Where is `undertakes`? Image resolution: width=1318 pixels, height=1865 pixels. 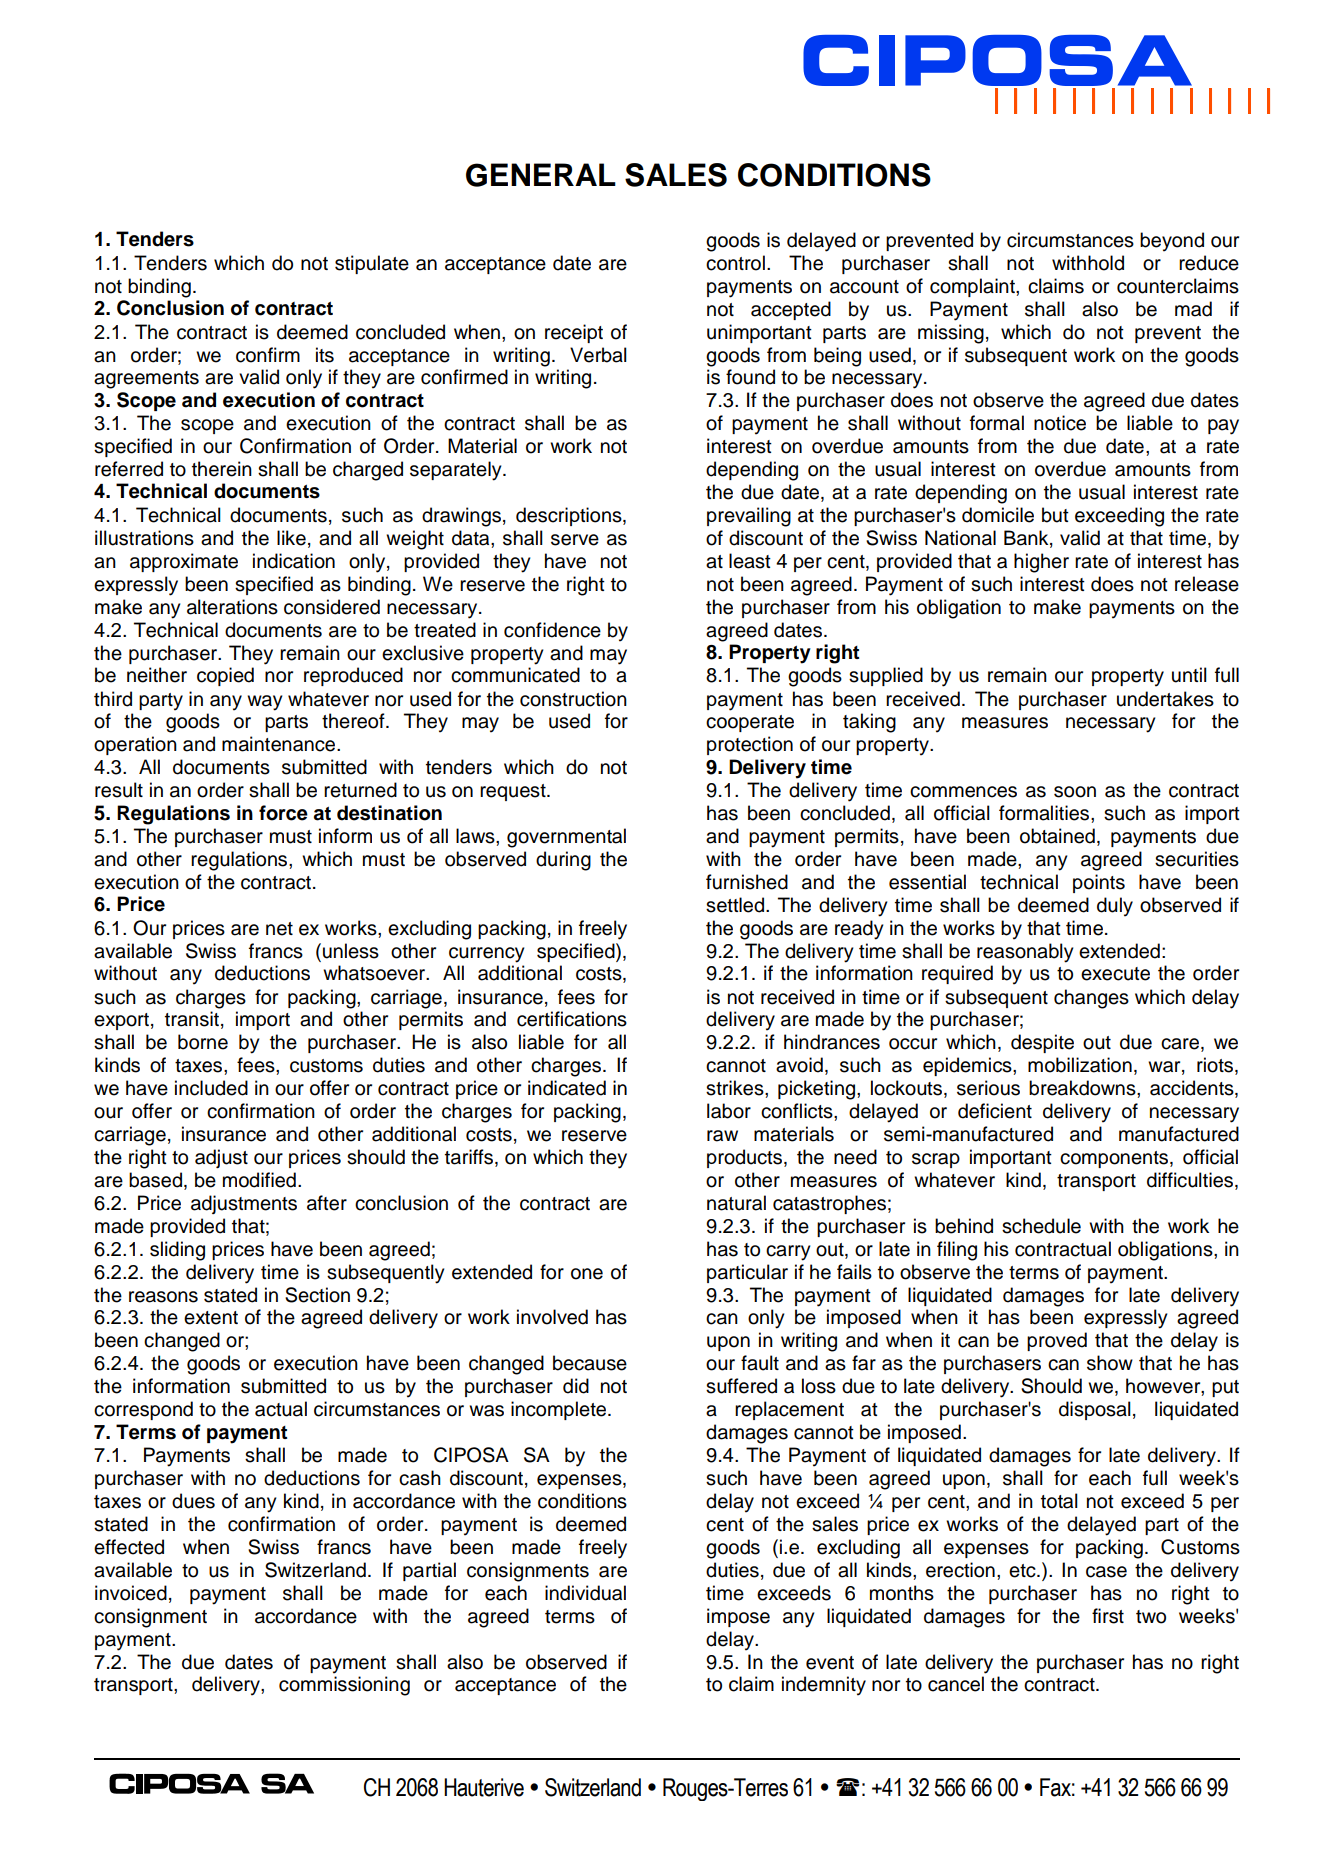 undertakes is located at coordinates (1165, 699).
